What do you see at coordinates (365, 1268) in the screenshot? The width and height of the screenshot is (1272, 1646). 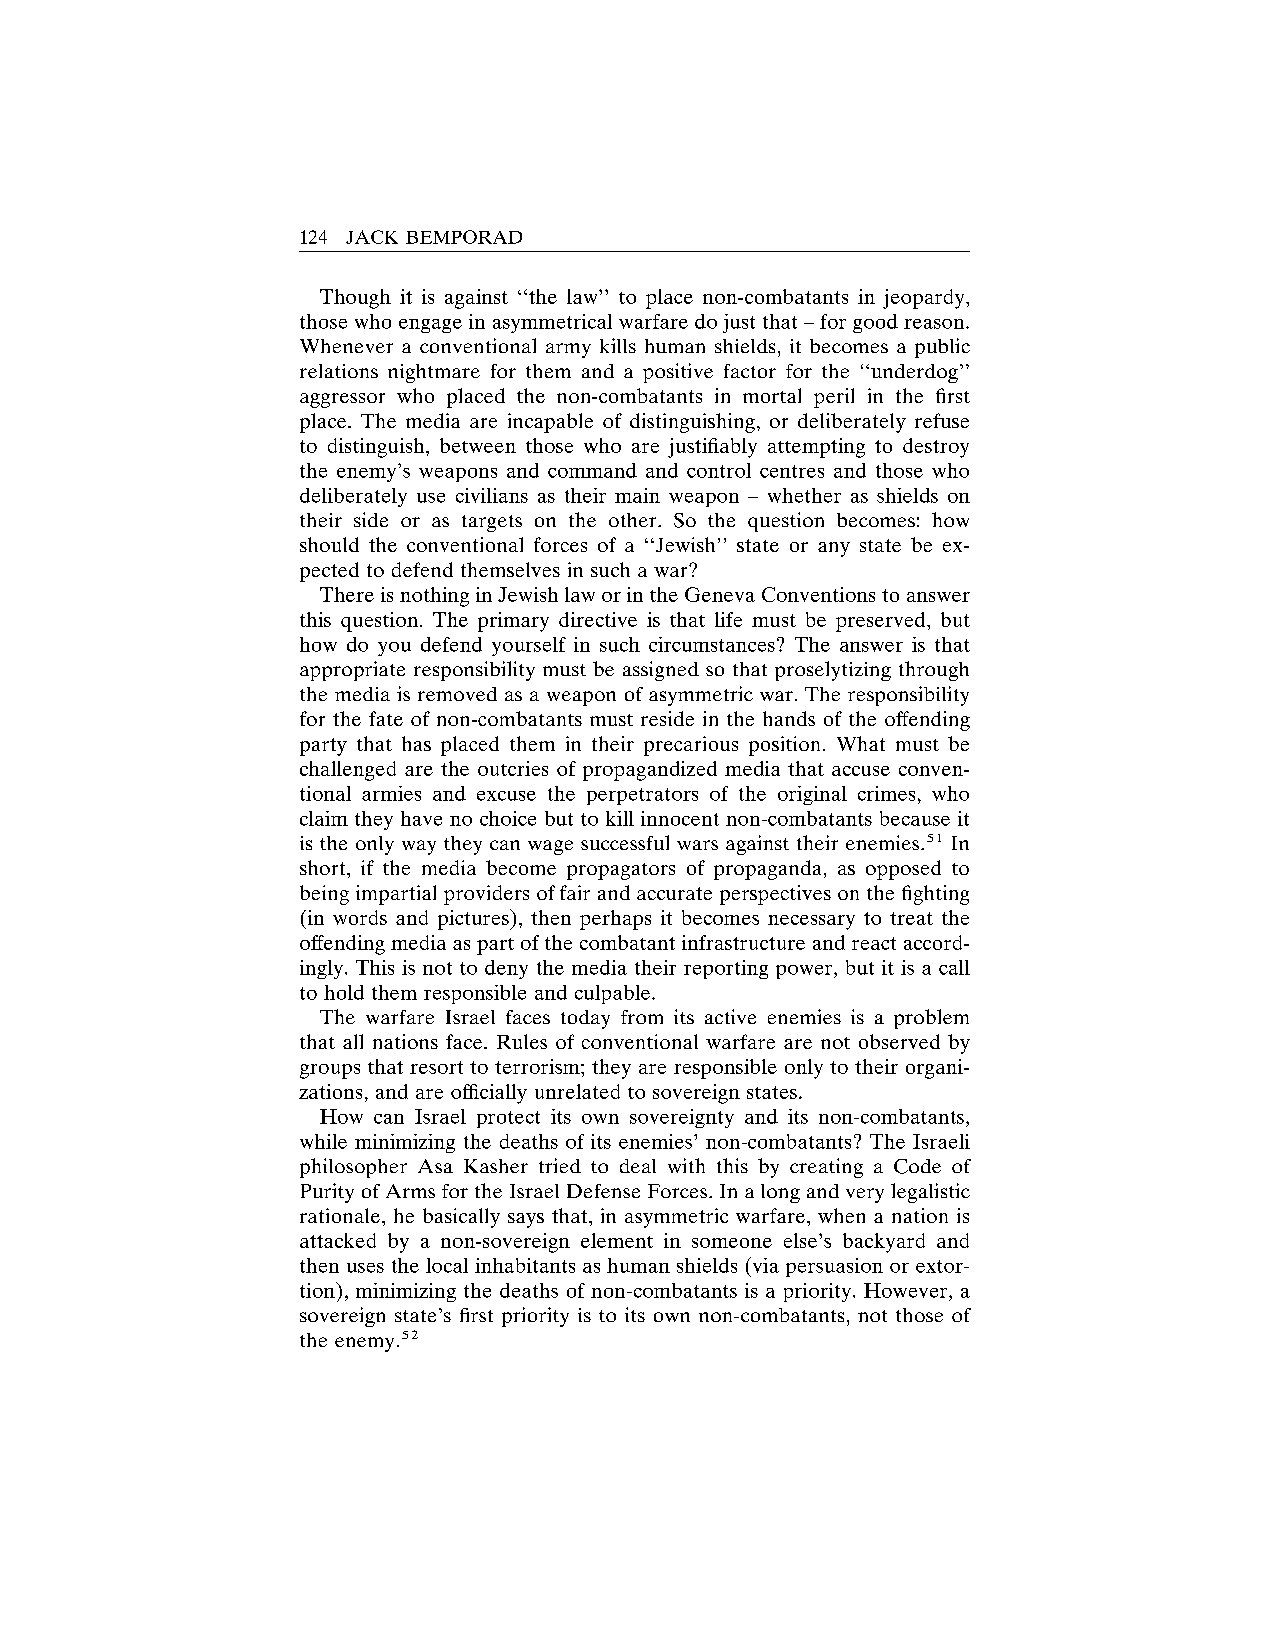 I see `uses` at bounding box center [365, 1268].
